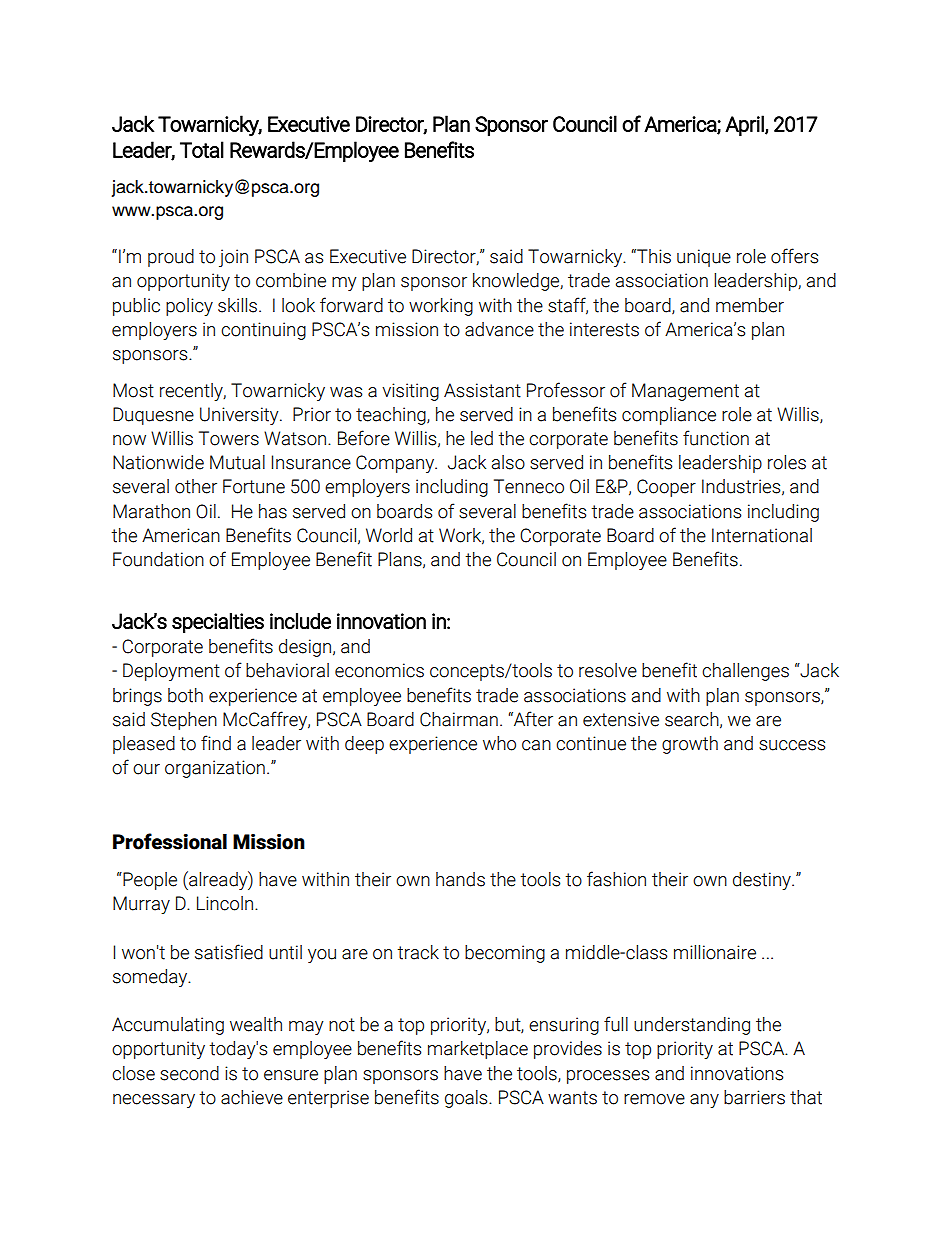  What do you see at coordinates (460, 879) in the image?
I see `hands` at bounding box center [460, 879].
